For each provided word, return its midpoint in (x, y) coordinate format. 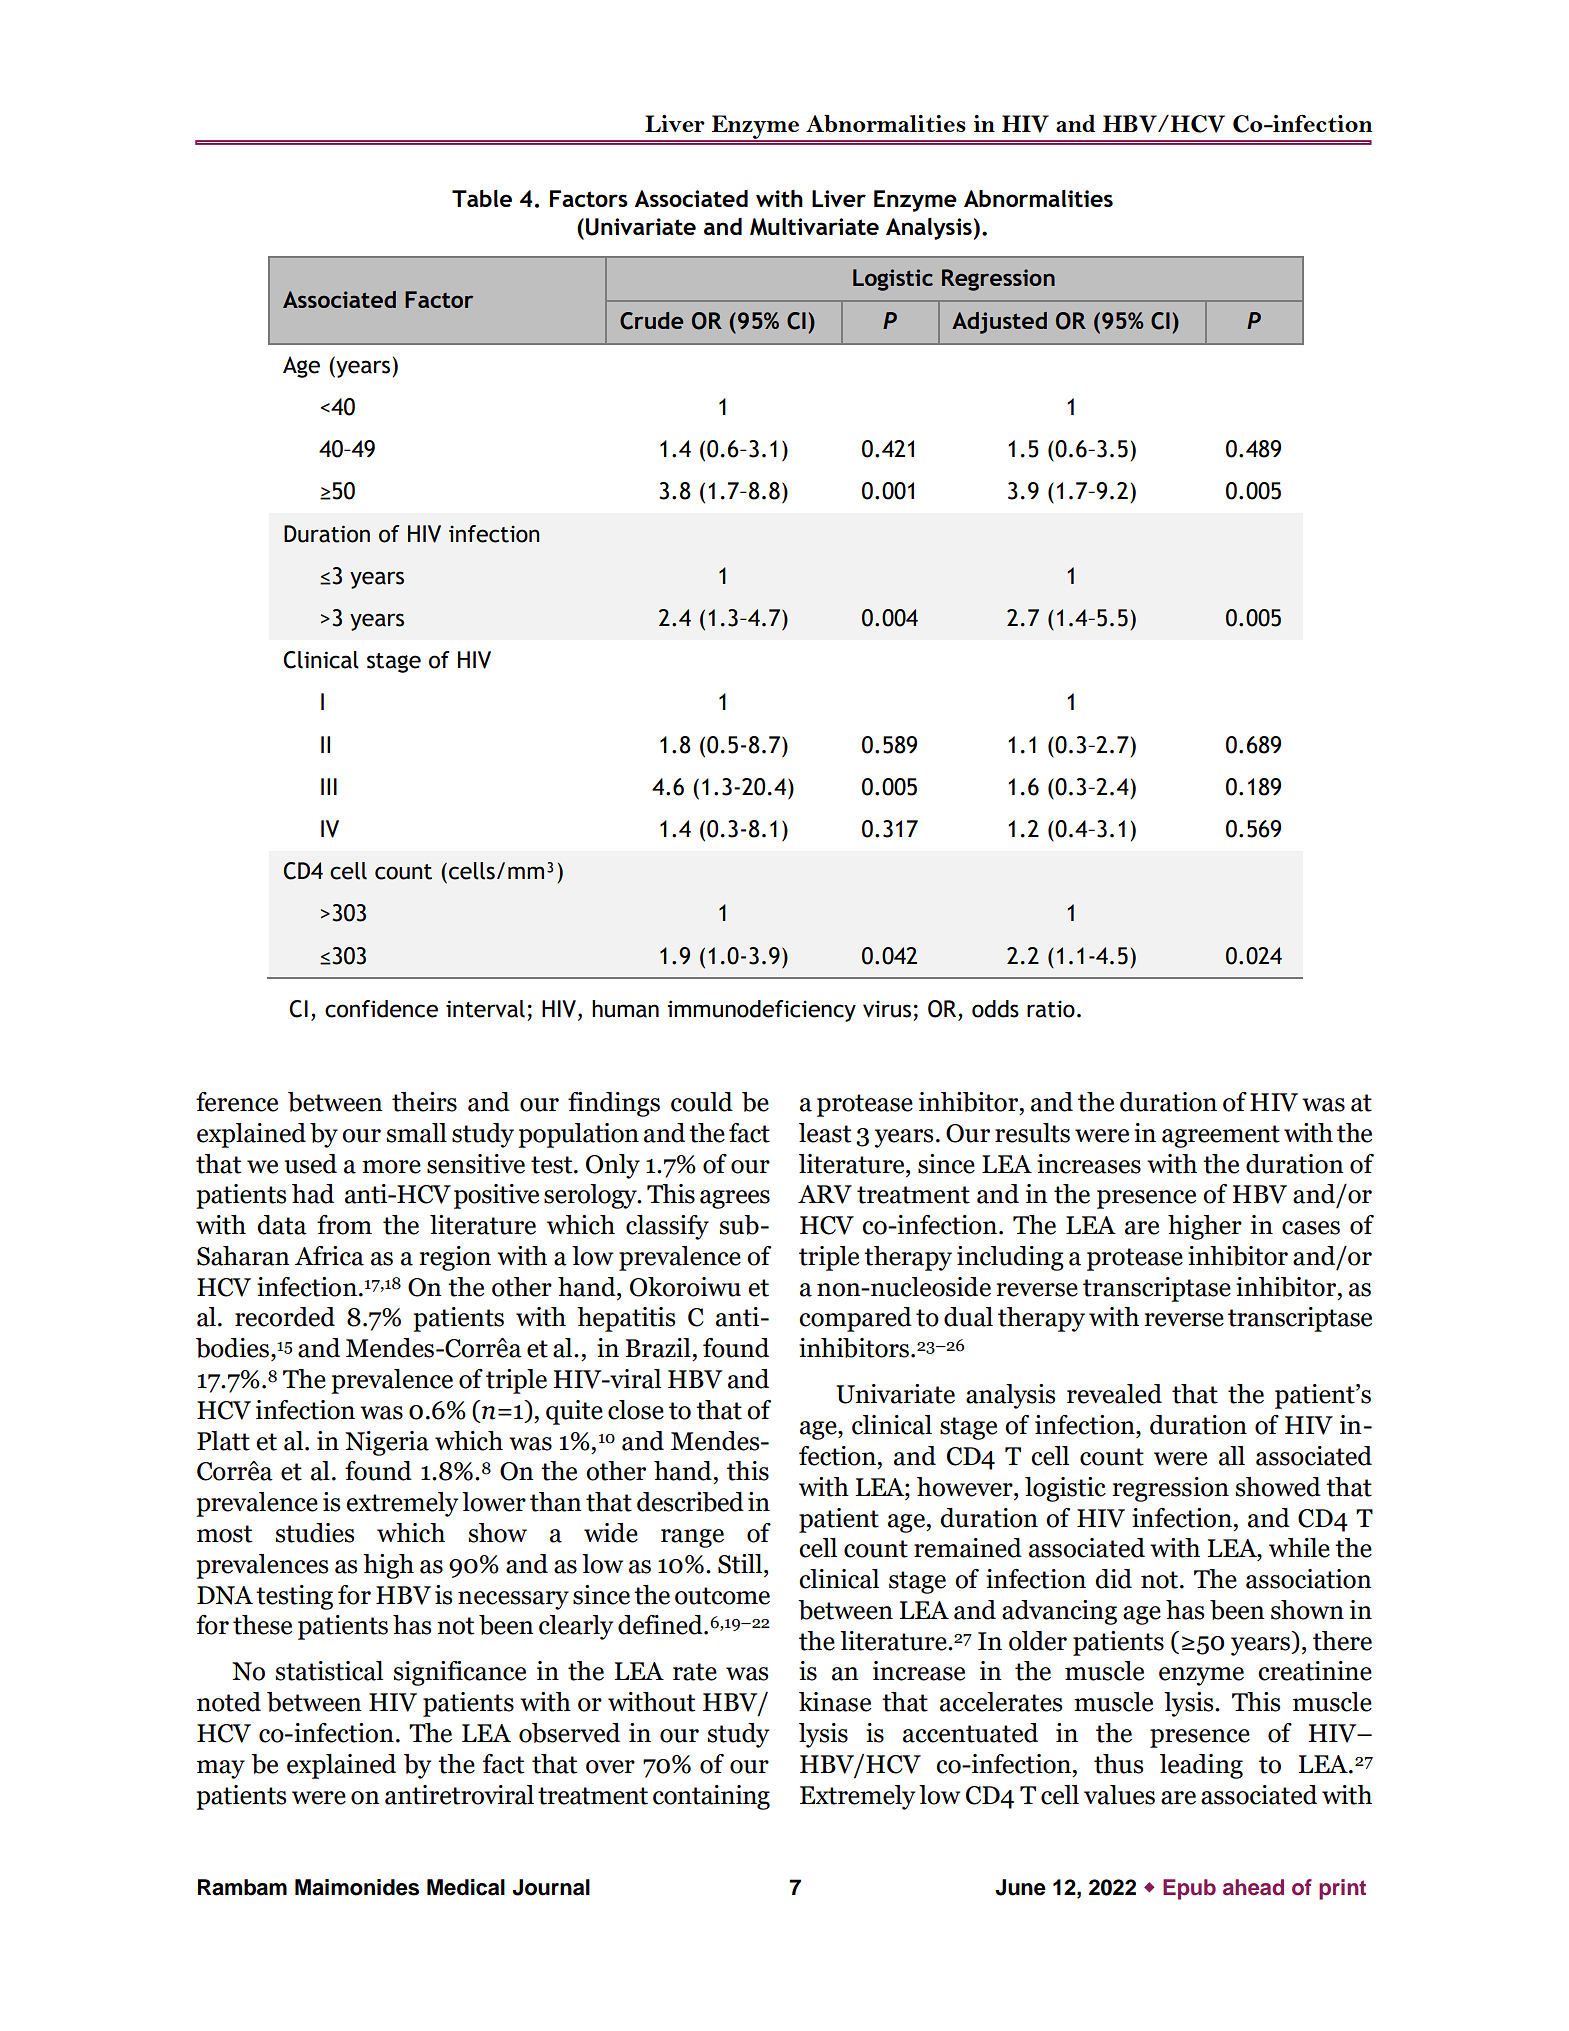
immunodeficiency (762, 1011)
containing (711, 1797)
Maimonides (357, 1887)
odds (995, 1009)
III (329, 786)
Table (482, 198)
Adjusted (999, 323)
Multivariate (814, 227)
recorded (285, 1317)
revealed (1114, 1394)
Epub (1189, 1889)
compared (855, 1319)
